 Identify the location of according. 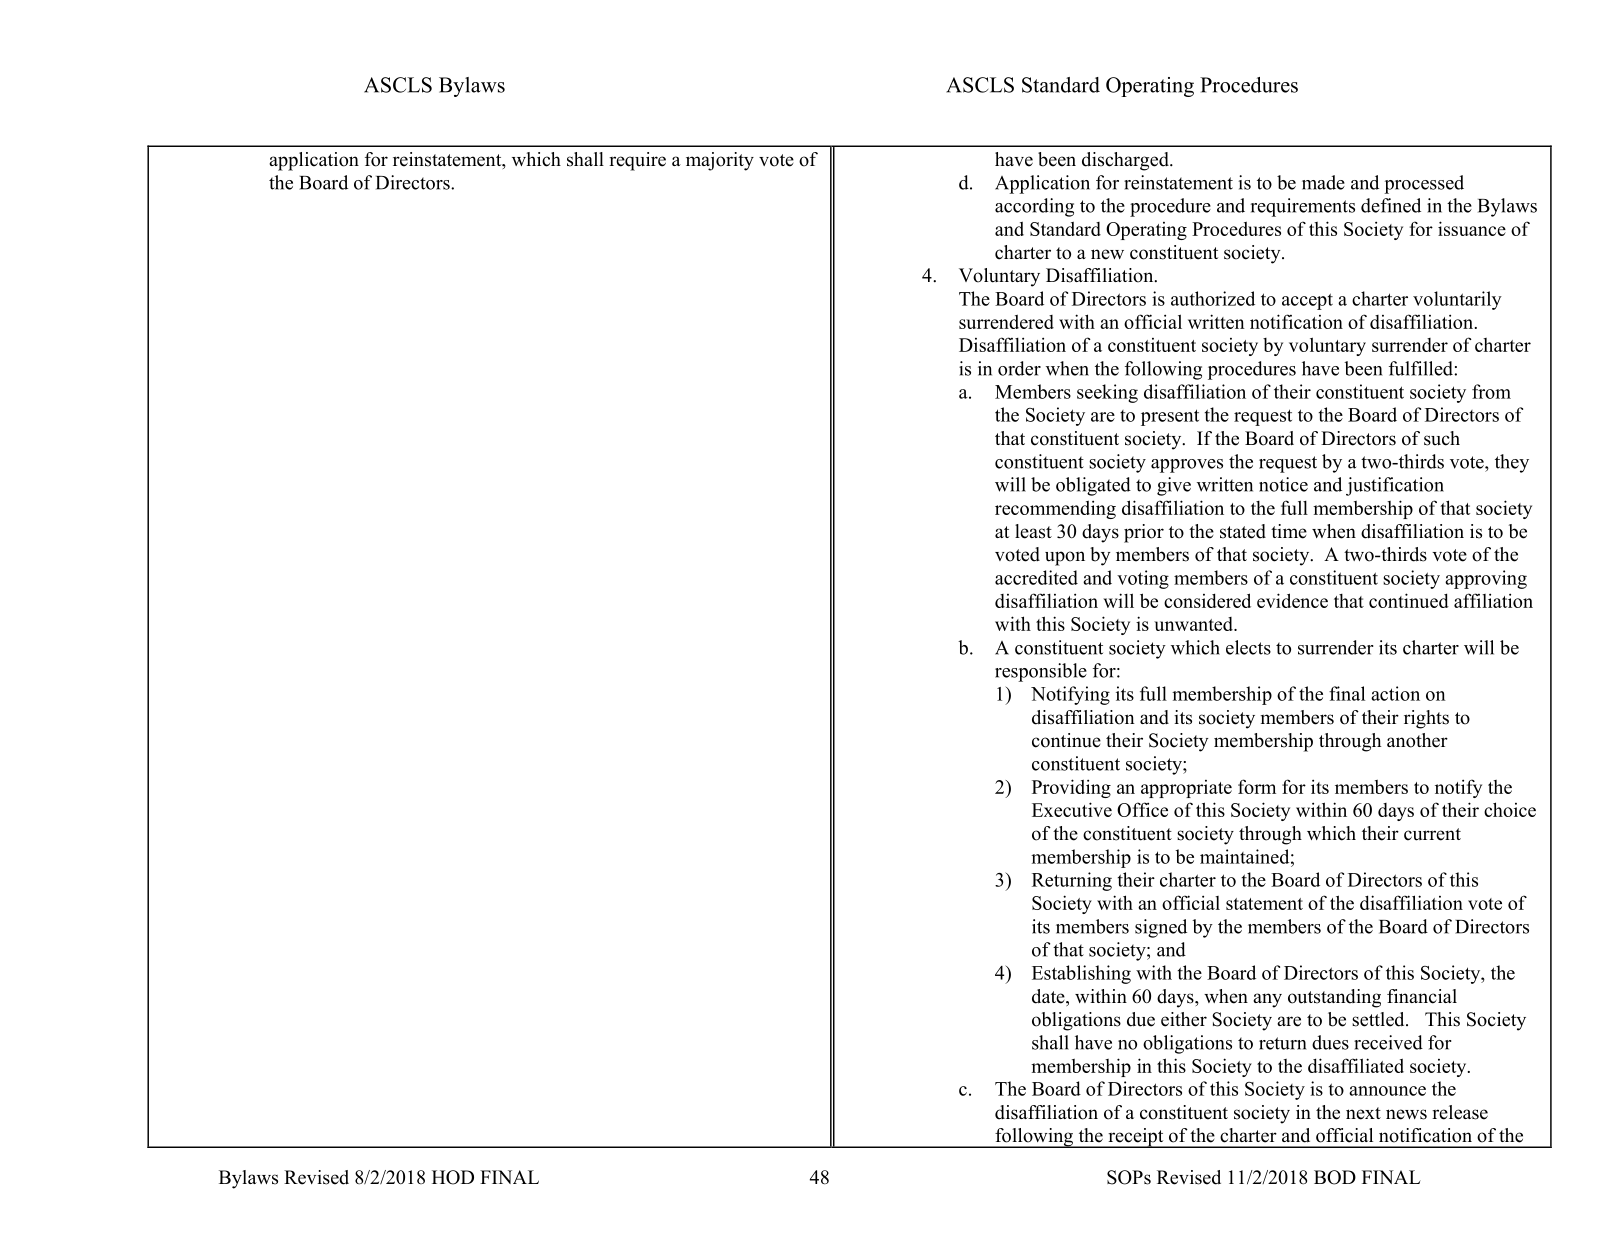
(1034, 207).
